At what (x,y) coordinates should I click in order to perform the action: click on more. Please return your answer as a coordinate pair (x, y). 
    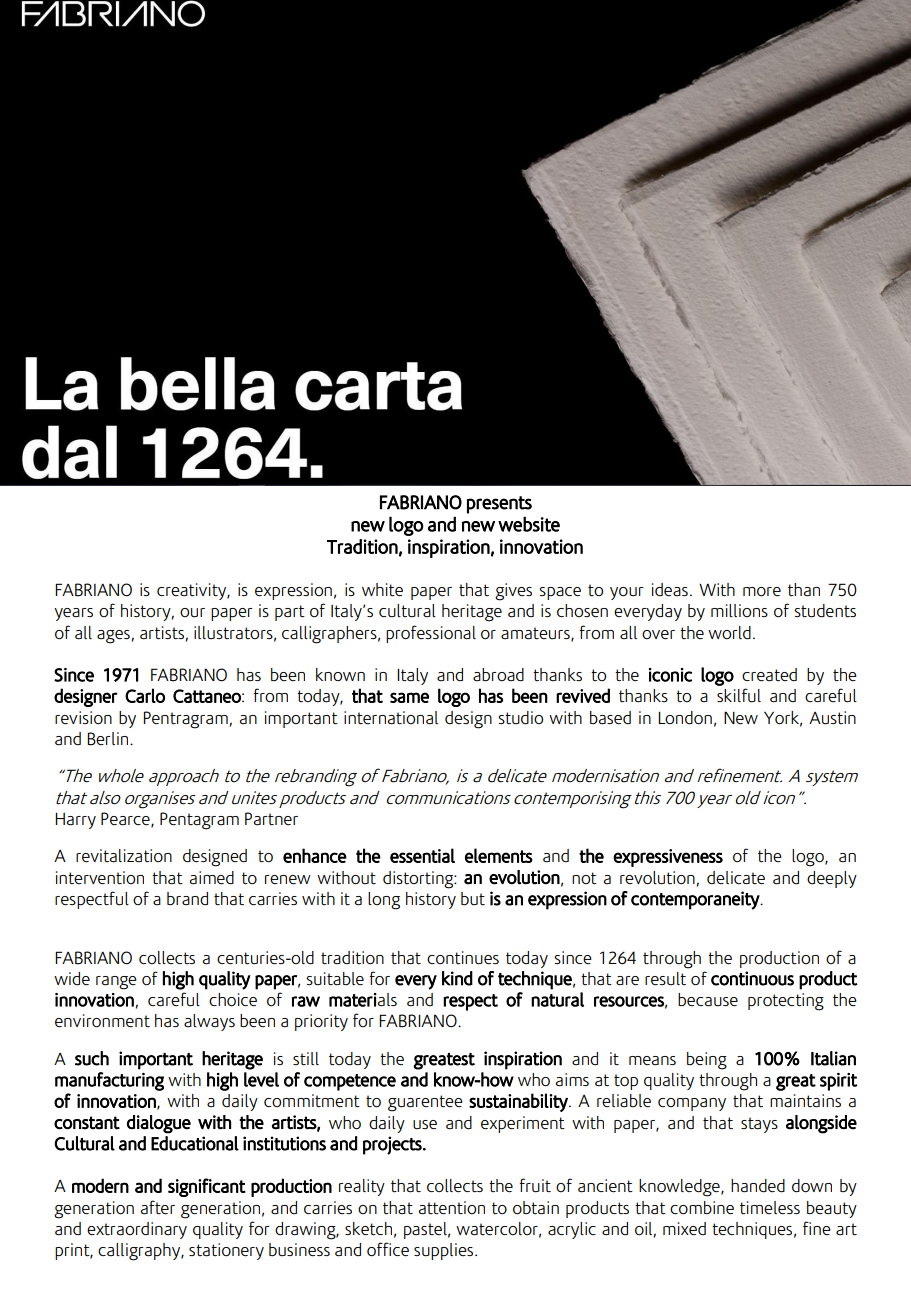
    Looking at the image, I should click on (762, 592).
